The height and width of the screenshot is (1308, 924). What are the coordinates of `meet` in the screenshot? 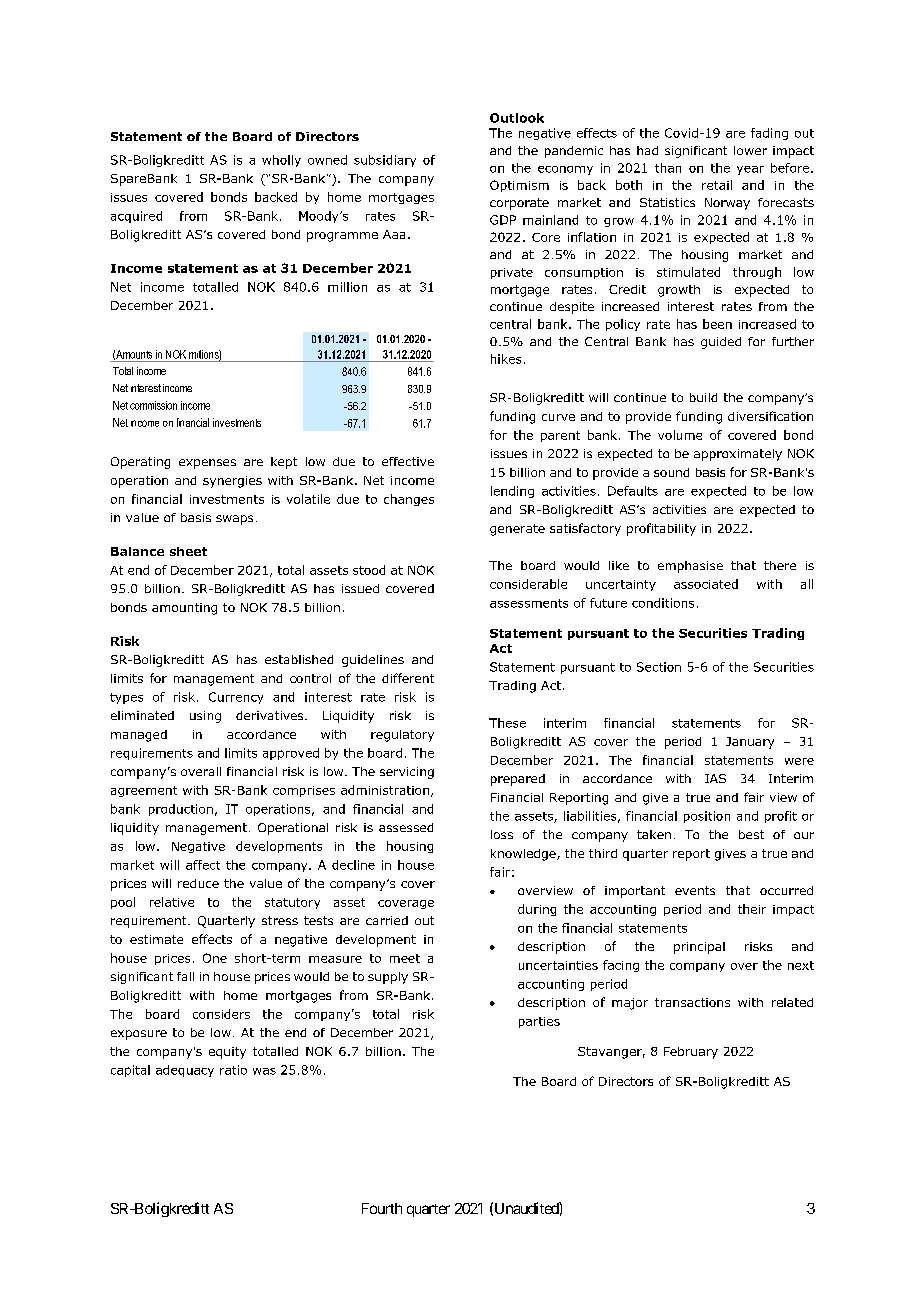 It's located at (405, 958).
